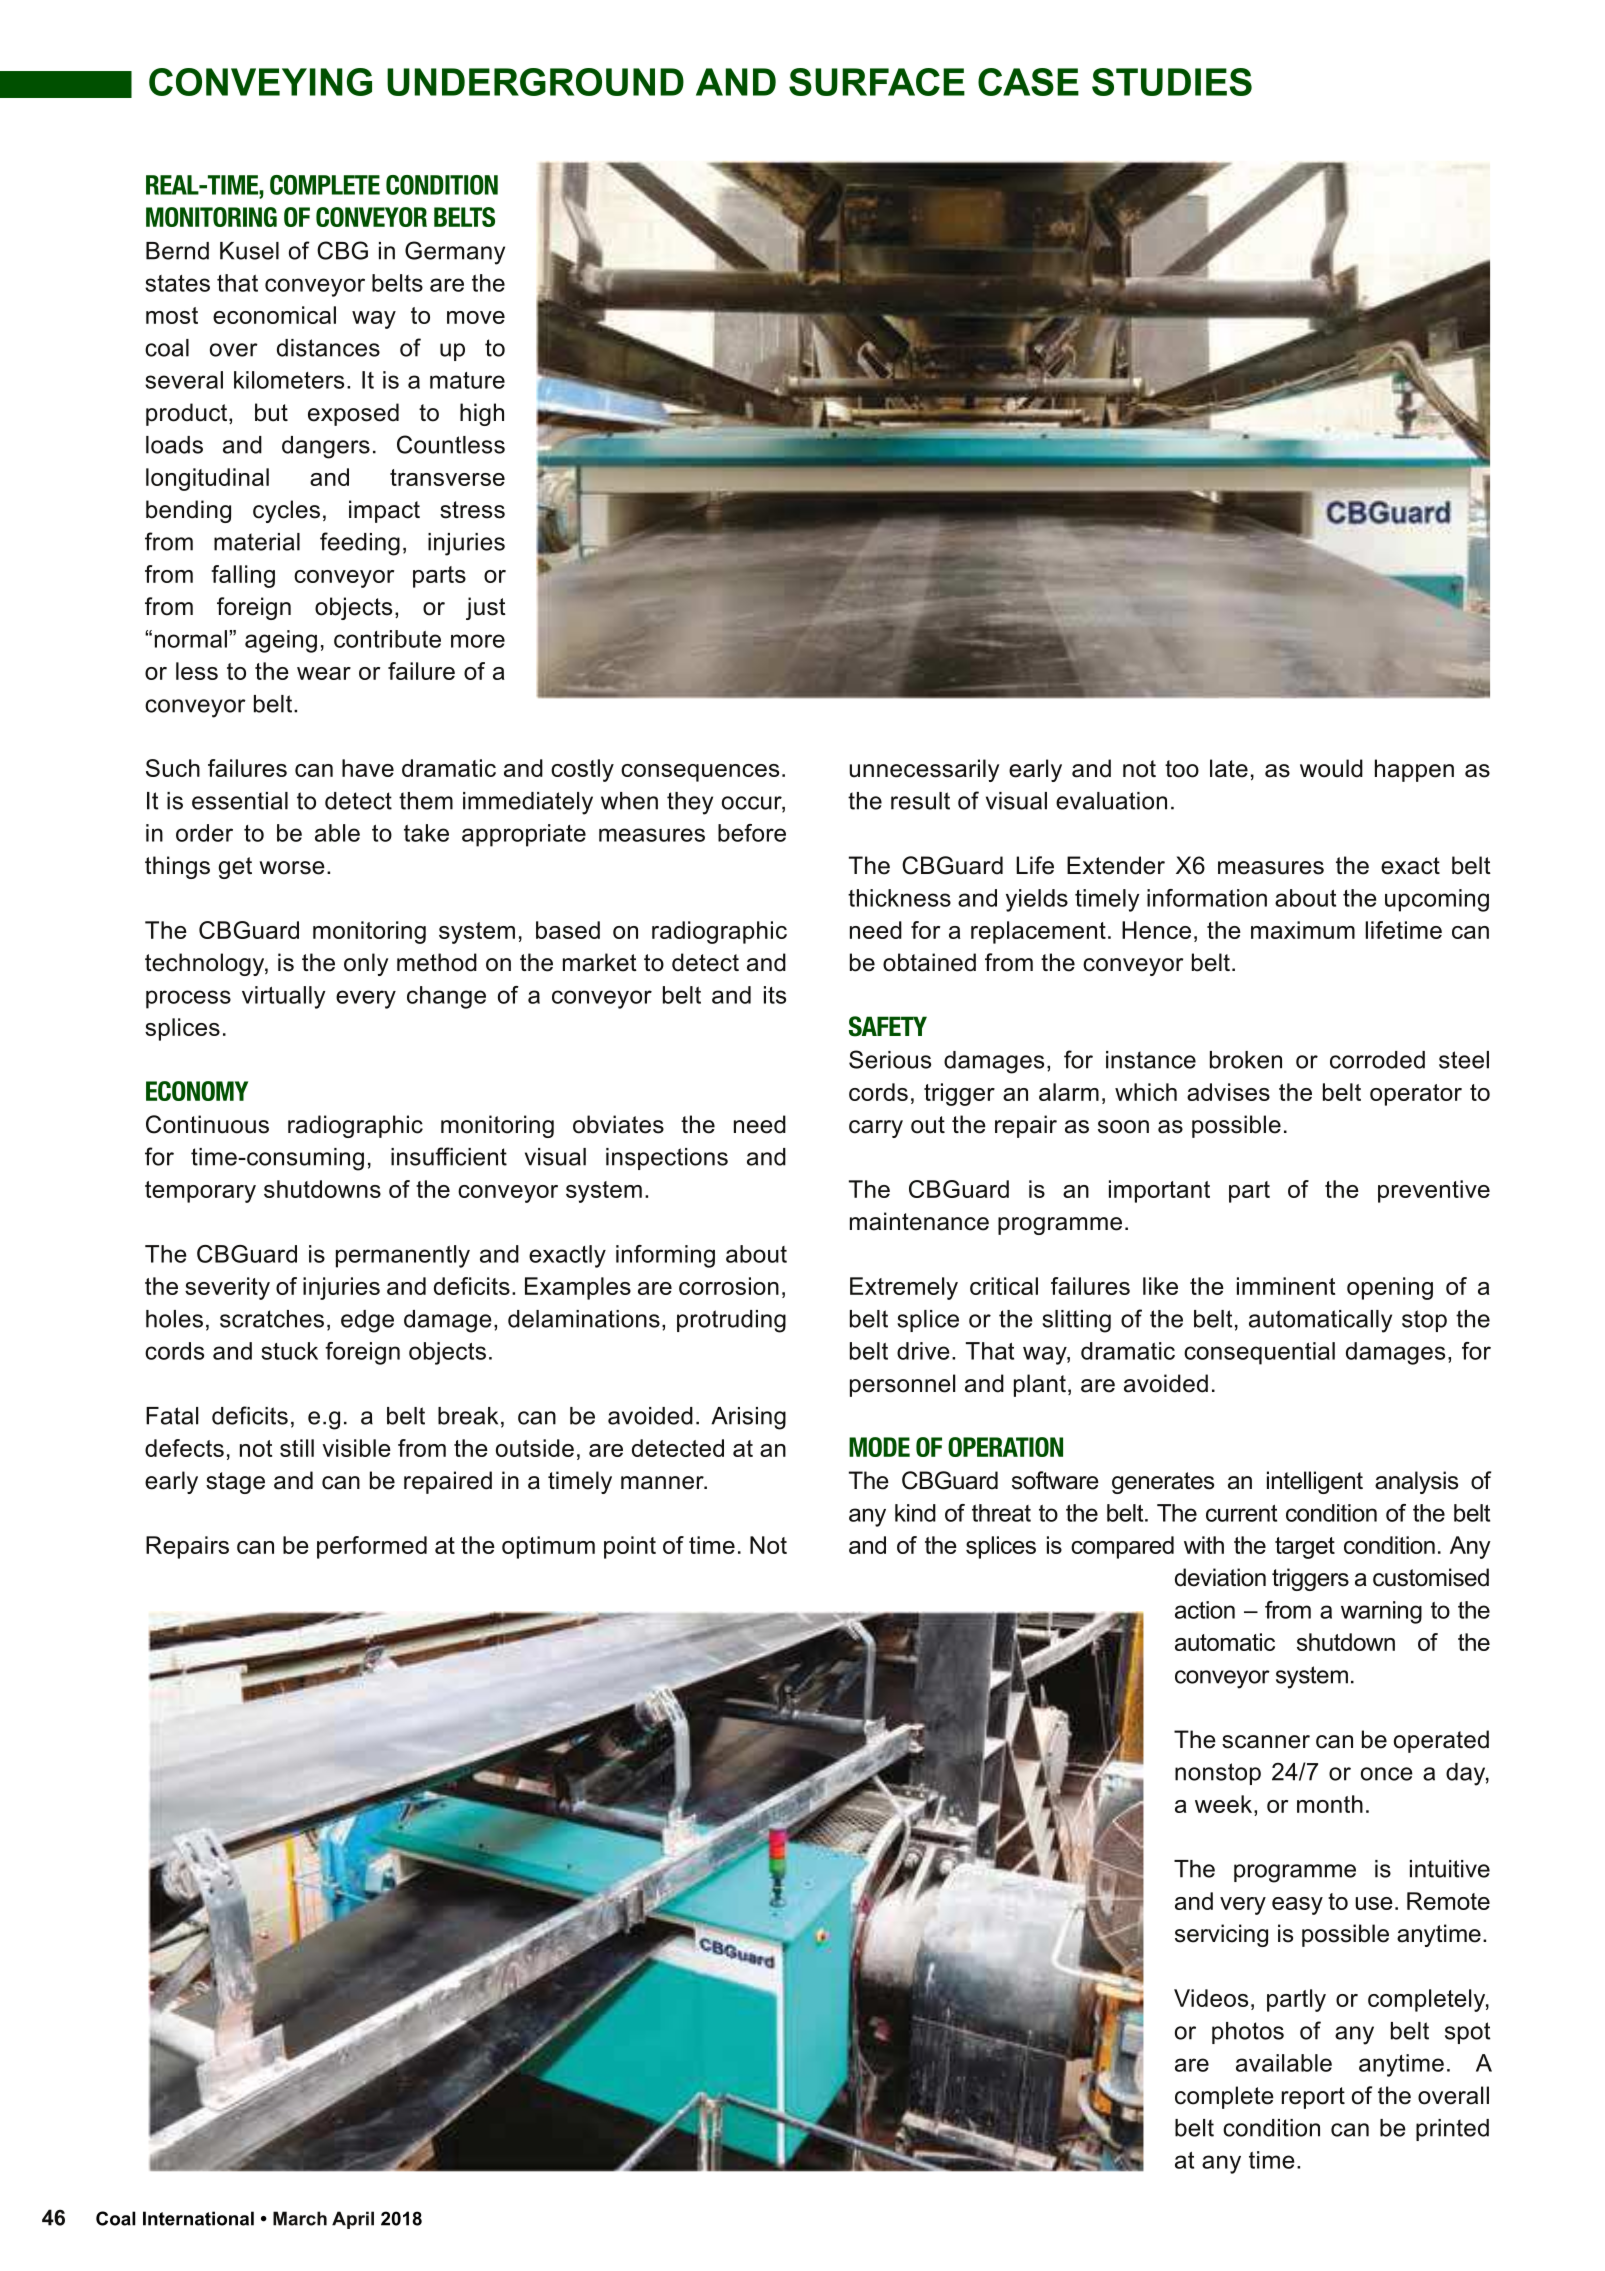  What do you see at coordinates (752, 833) in the image?
I see `before` at bounding box center [752, 833].
